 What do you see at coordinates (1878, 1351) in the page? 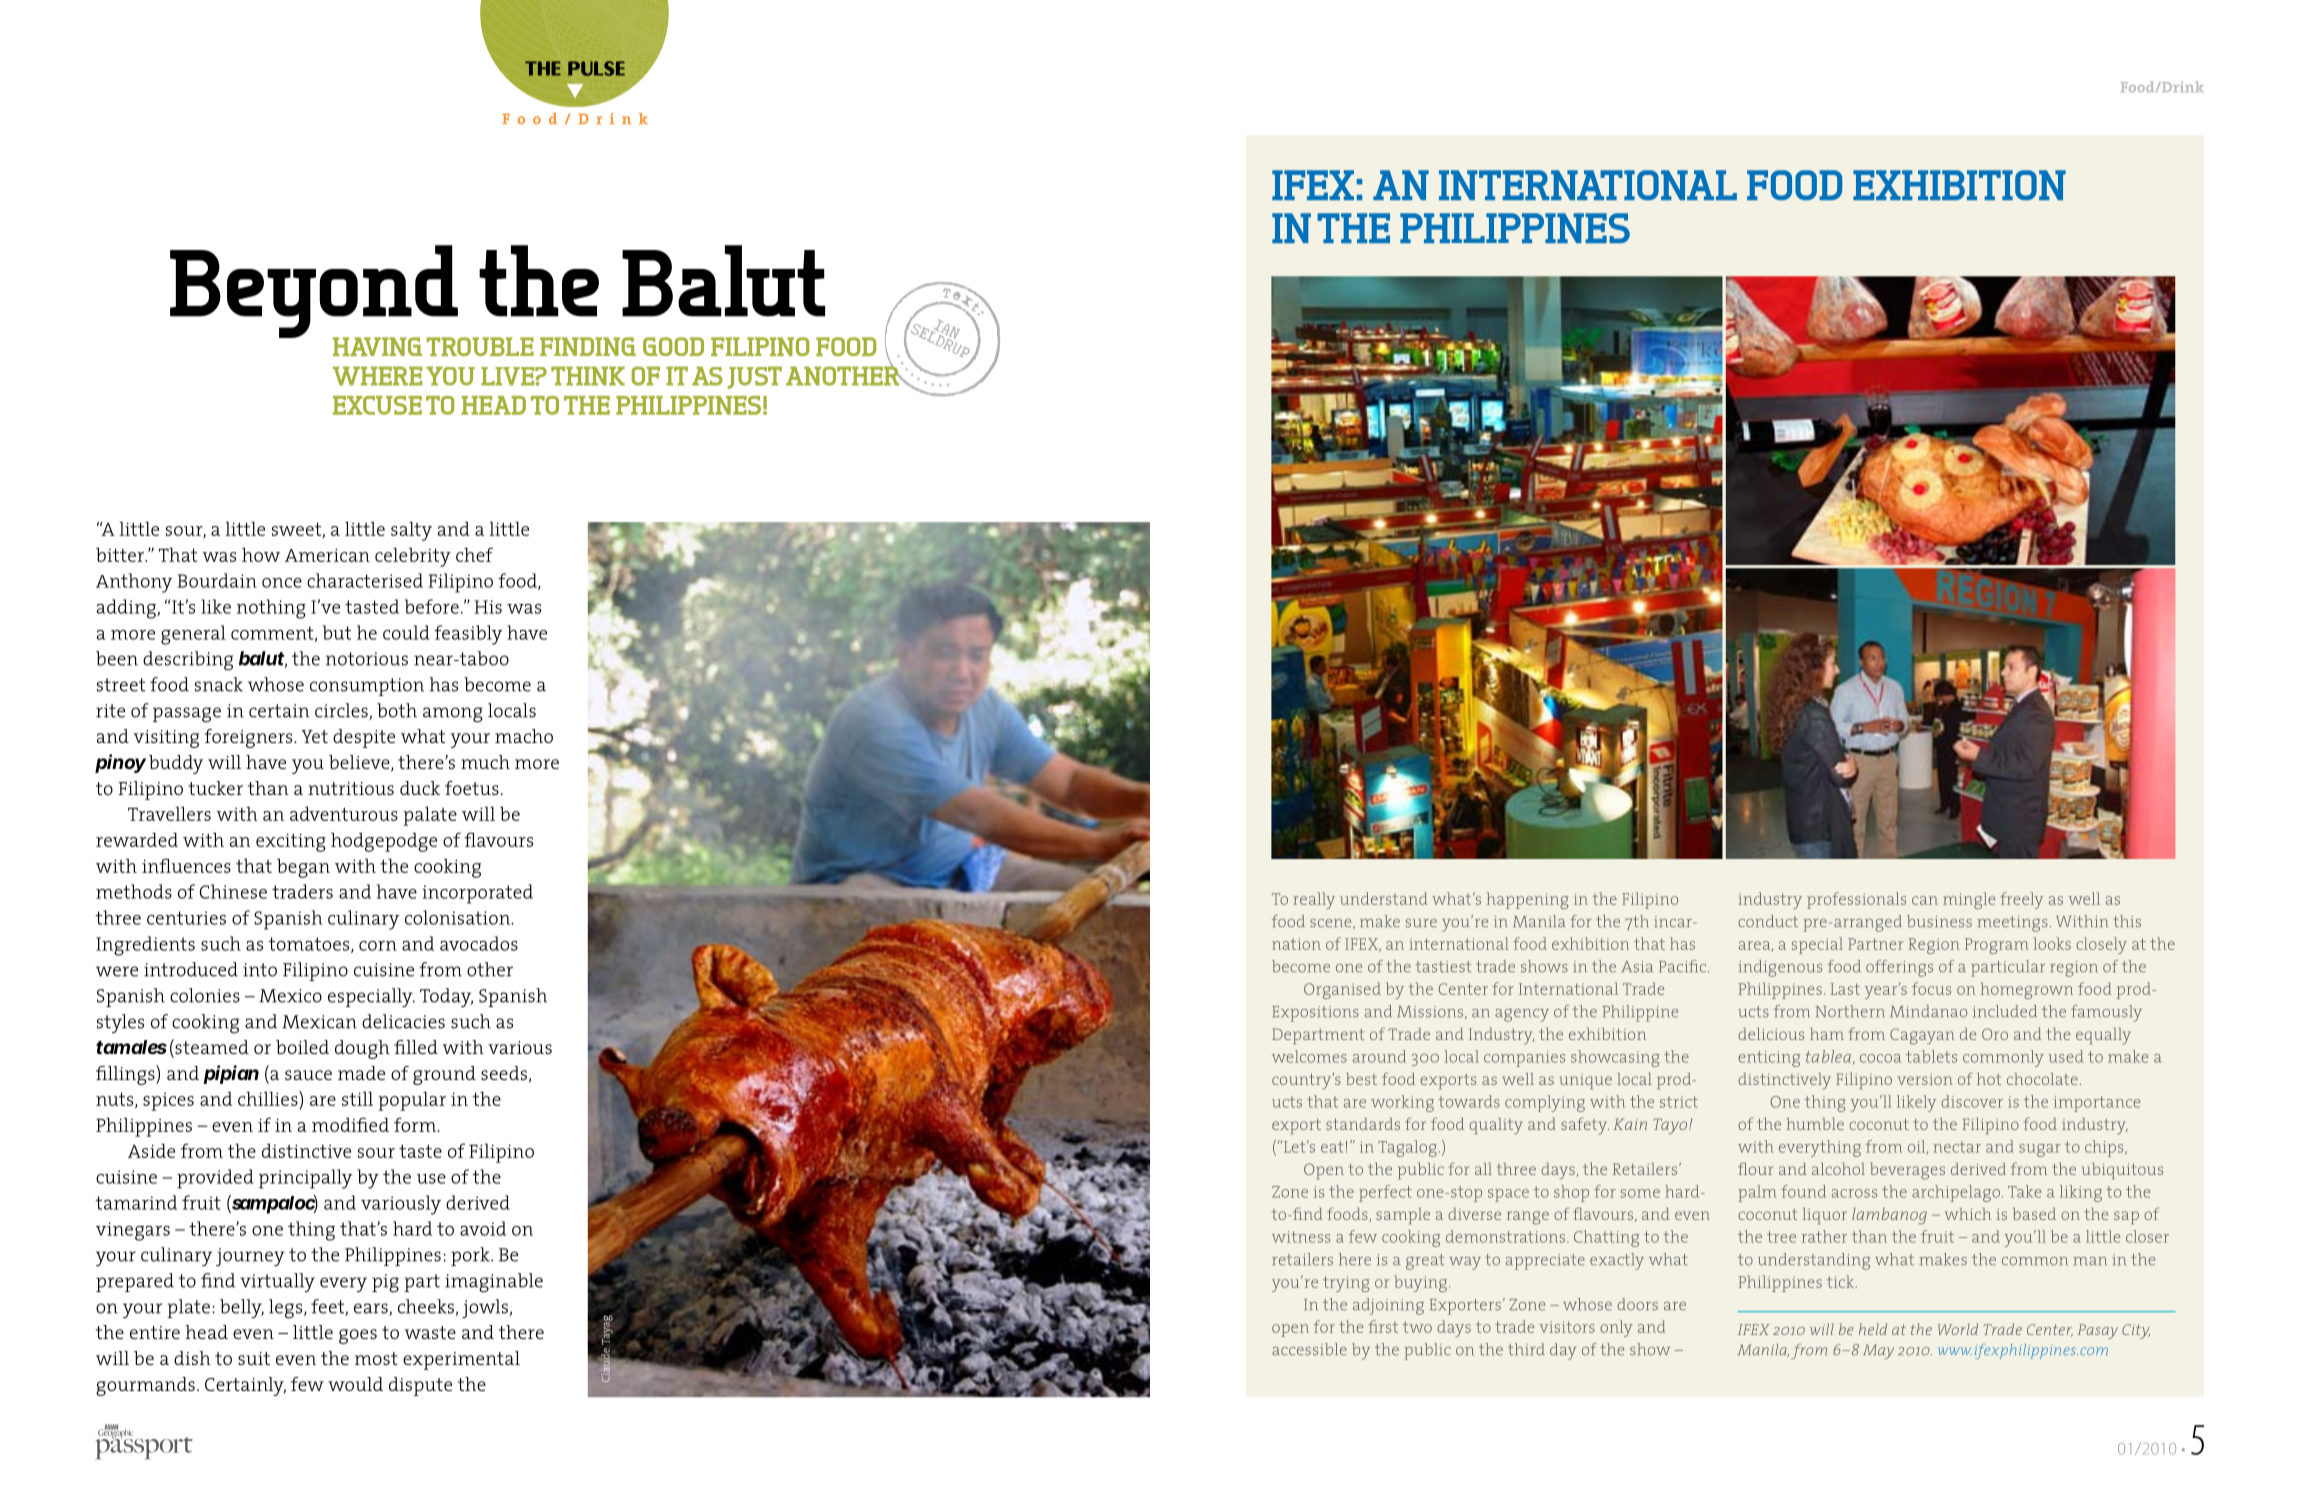
I see `May` at bounding box center [1878, 1351].
